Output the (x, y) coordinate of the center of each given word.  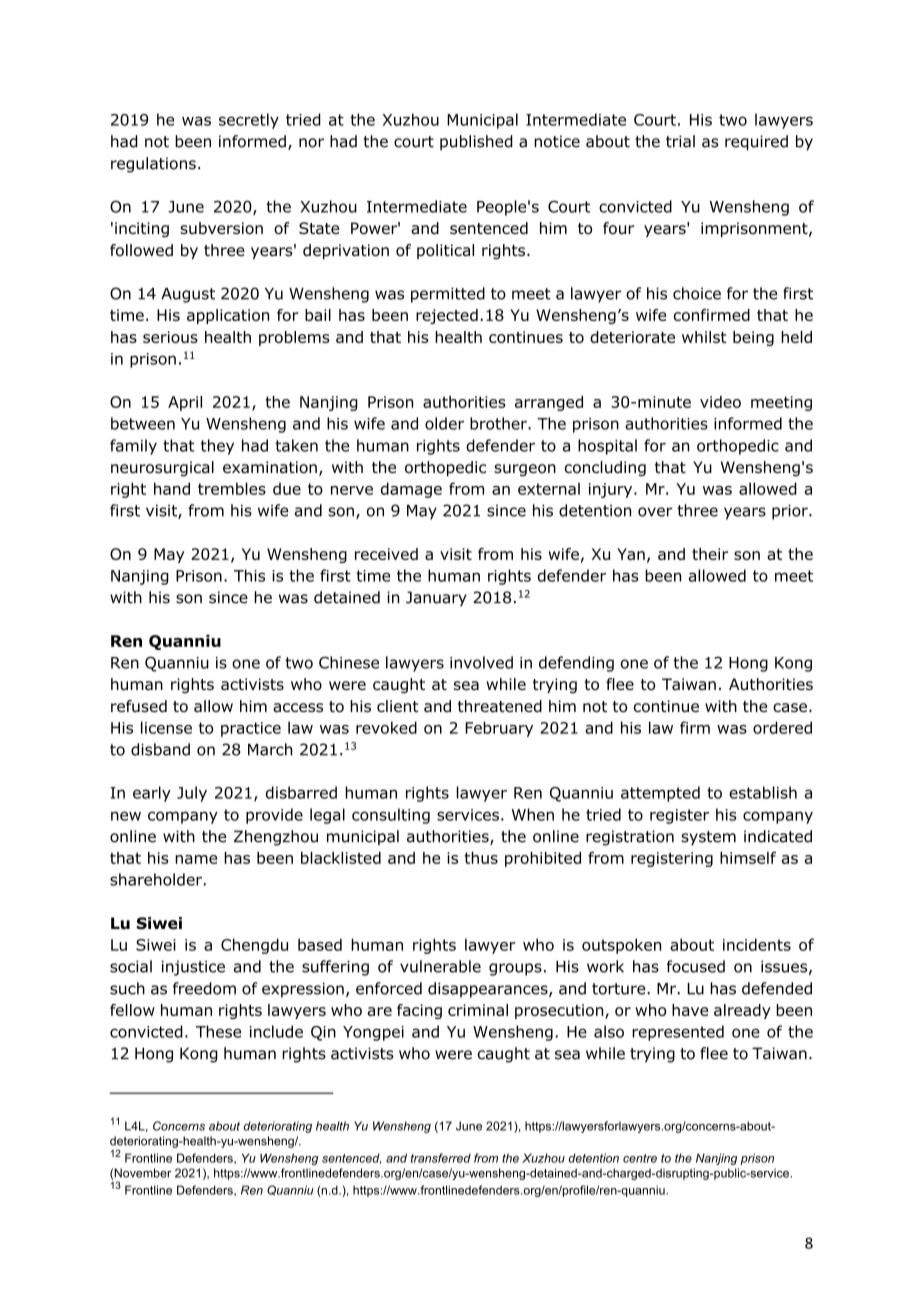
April (185, 403)
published (476, 143)
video (720, 402)
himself (748, 857)
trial (680, 141)
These (218, 1031)
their (710, 554)
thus (481, 858)
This (249, 575)
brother (499, 423)
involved (481, 662)
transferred (441, 1158)
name (196, 859)
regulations (153, 165)
